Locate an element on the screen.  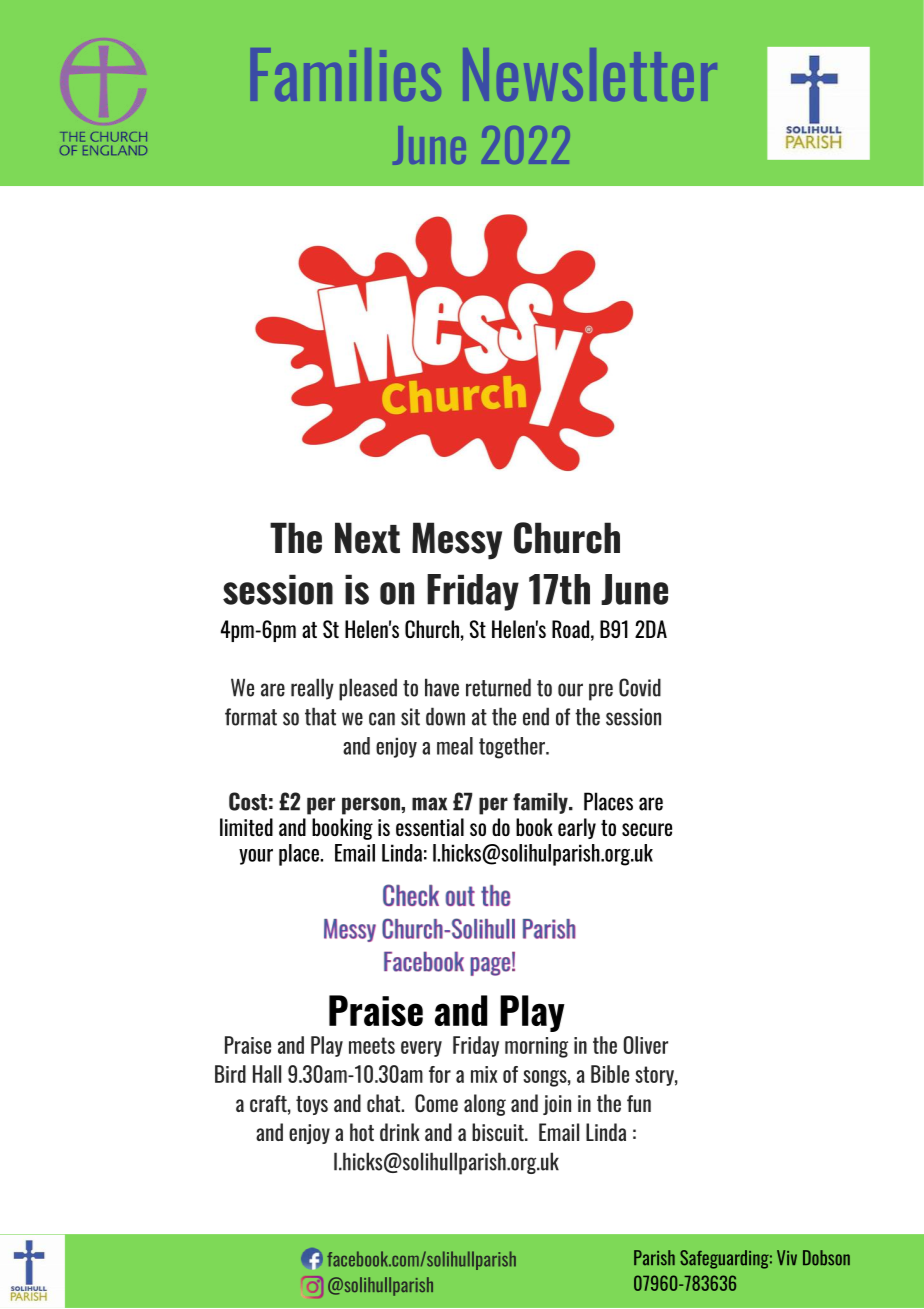
Road is located at coordinates (570, 629).
